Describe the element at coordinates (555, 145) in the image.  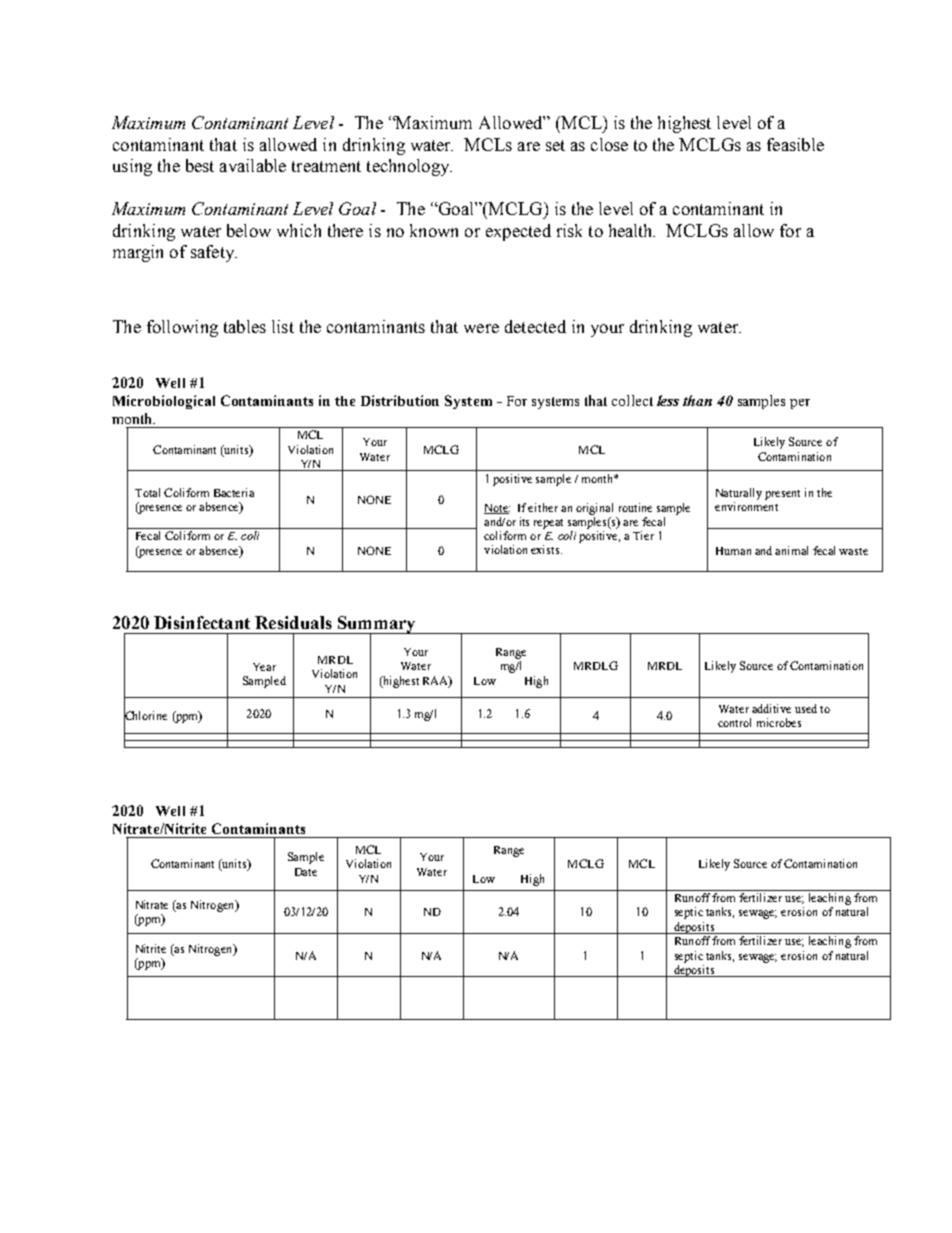
I see `set` at that location.
